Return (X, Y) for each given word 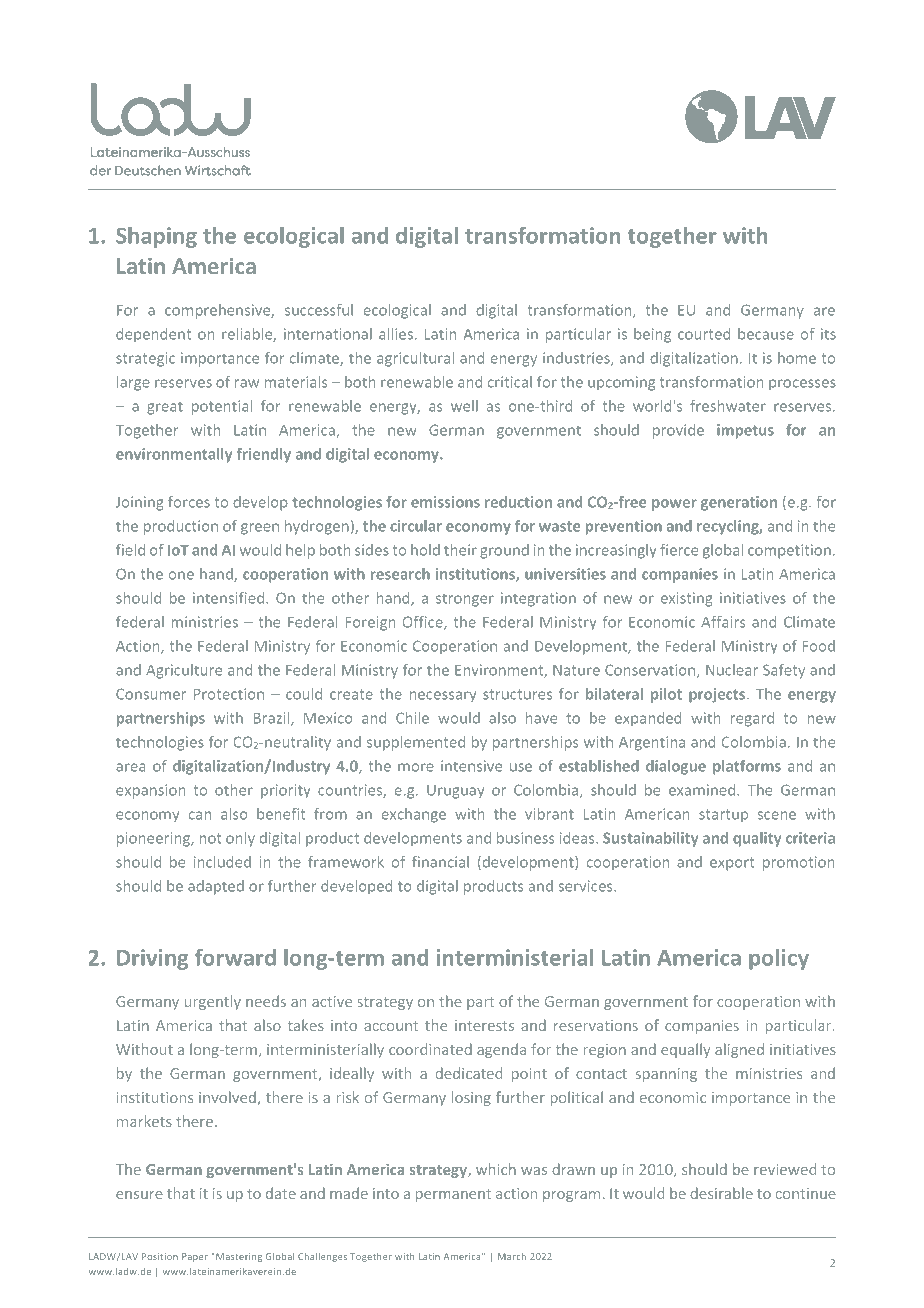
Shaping (156, 237)
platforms (747, 767)
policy (779, 959)
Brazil (273, 719)
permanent (453, 1195)
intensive (471, 766)
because (766, 334)
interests (484, 1025)
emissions (445, 502)
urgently (212, 1002)
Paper (195, 1257)
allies (396, 334)
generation (739, 503)
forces (189, 502)
